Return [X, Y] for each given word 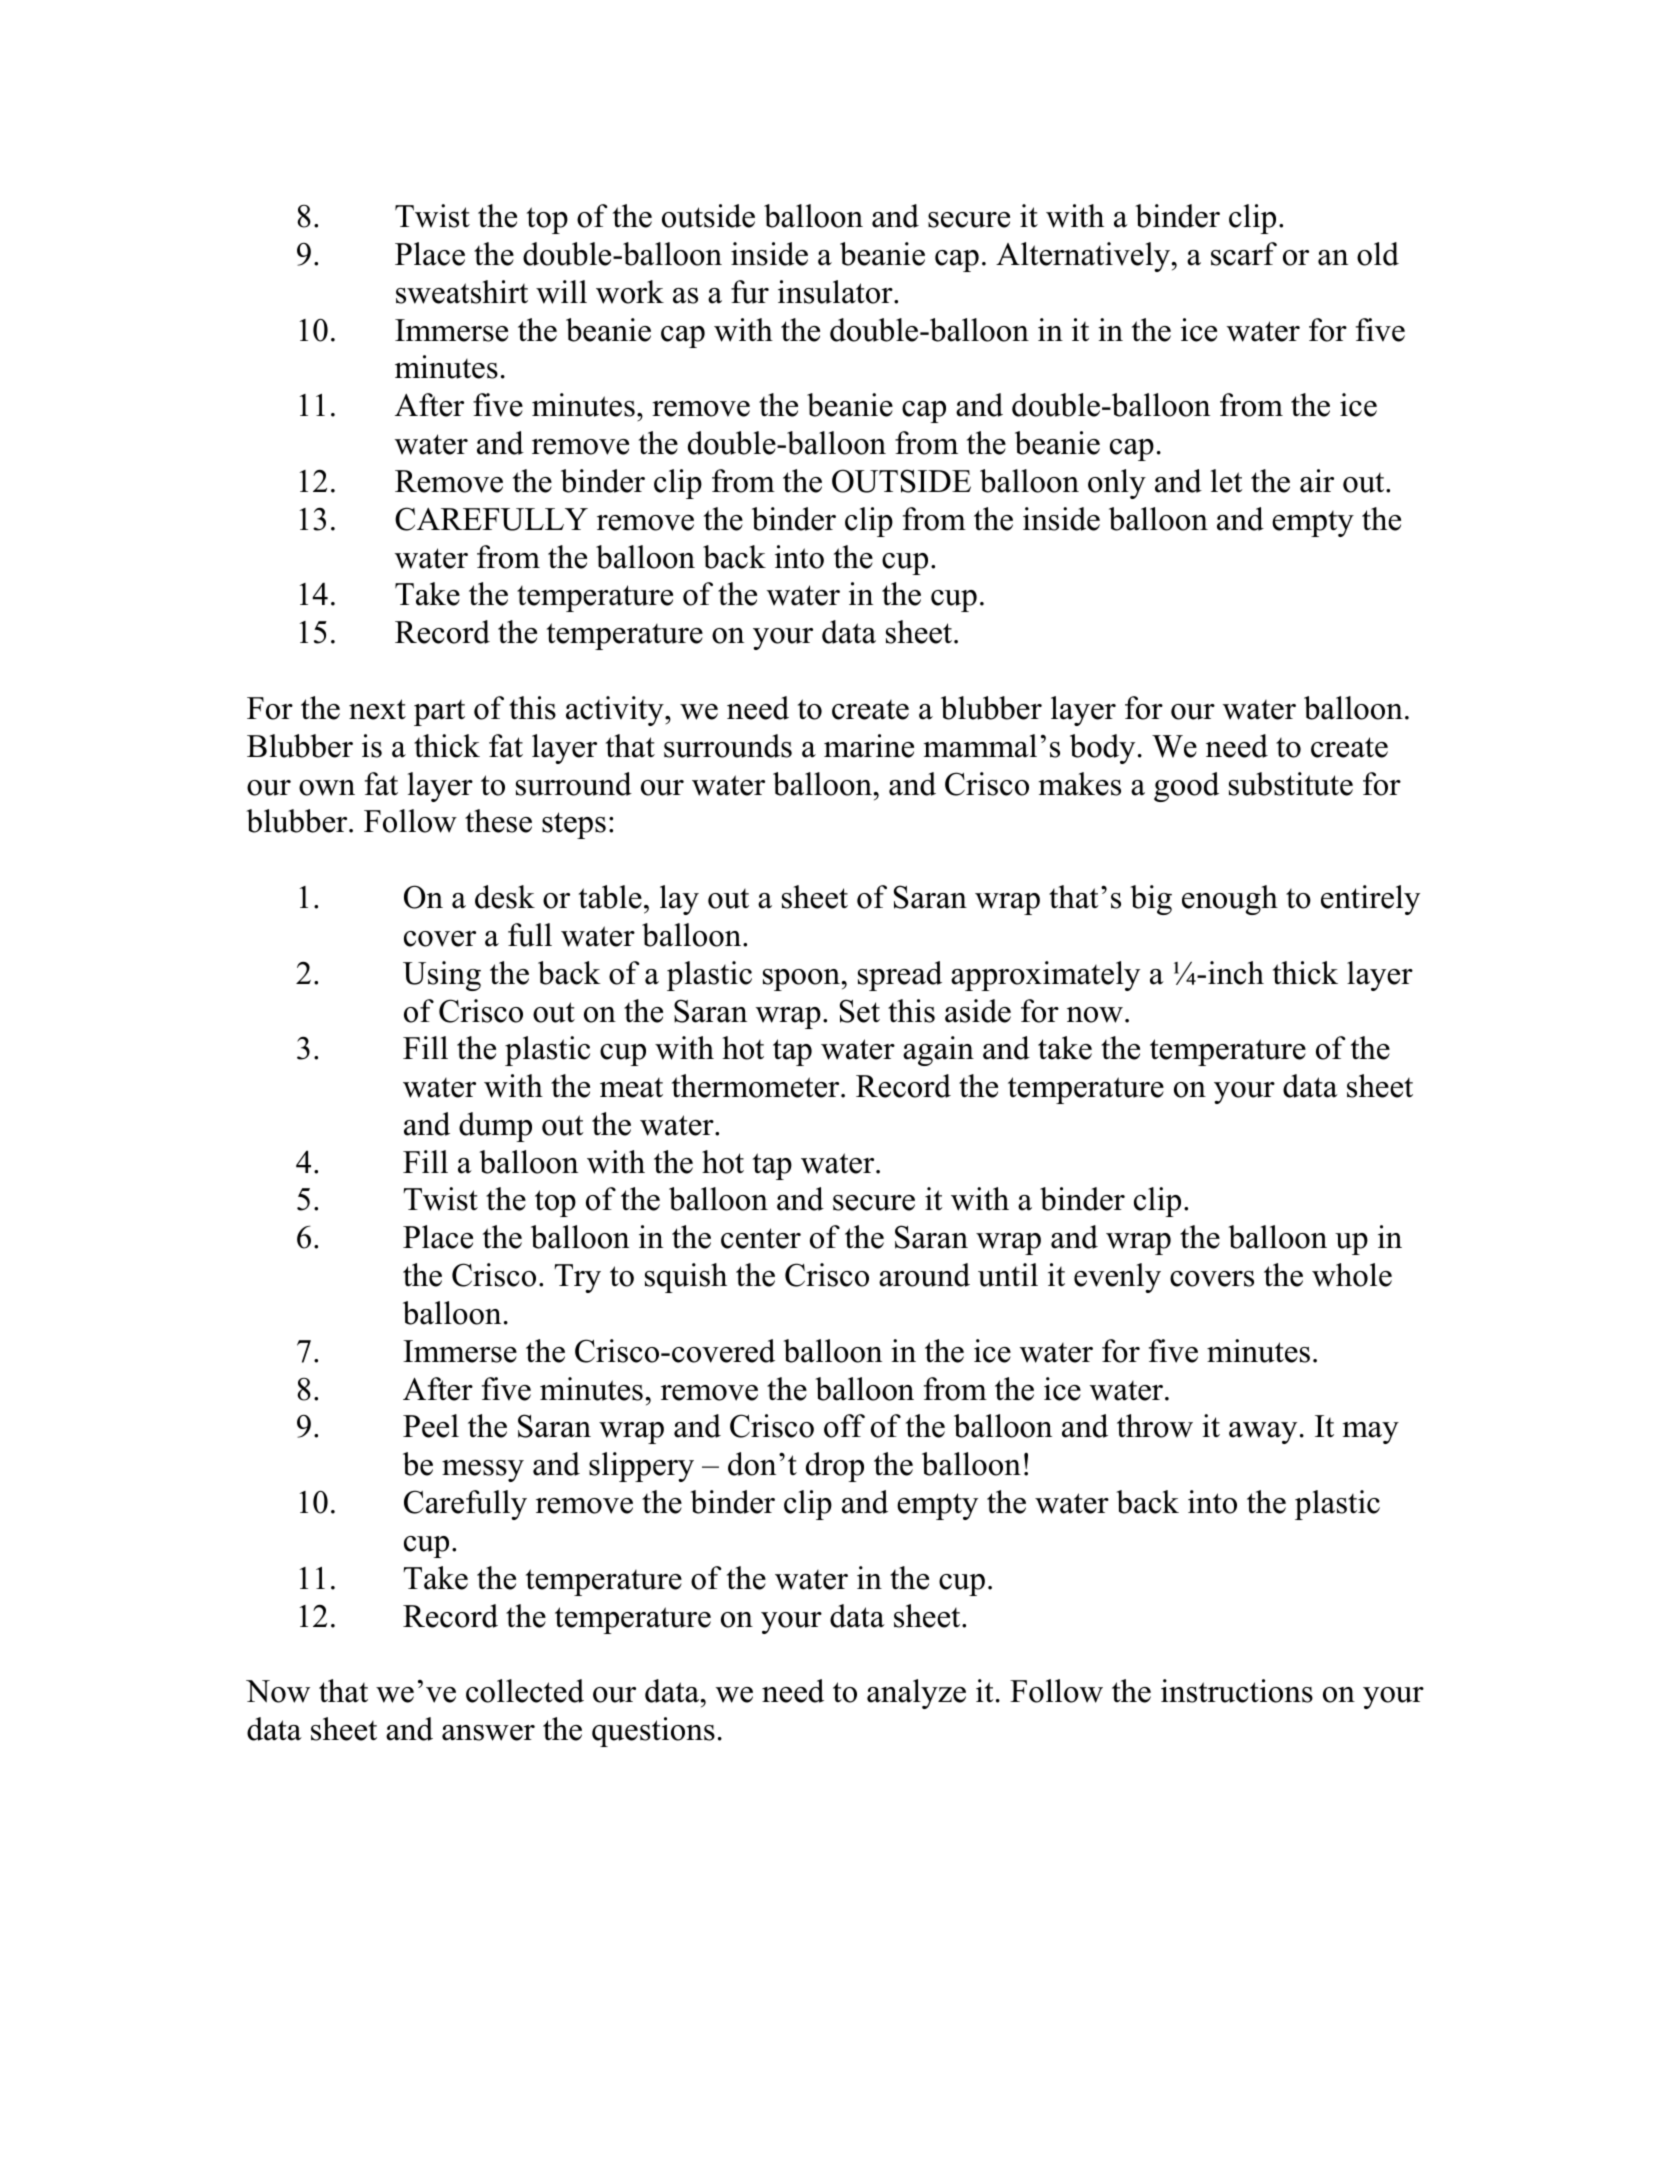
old [1378, 254]
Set [860, 1011]
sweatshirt [462, 292]
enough [1230, 900]
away [1263, 1433]
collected [525, 1691]
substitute [1291, 784]
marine [869, 746]
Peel [431, 1426]
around [924, 1275]
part [439, 713]
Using [442, 976]
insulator [836, 292]
